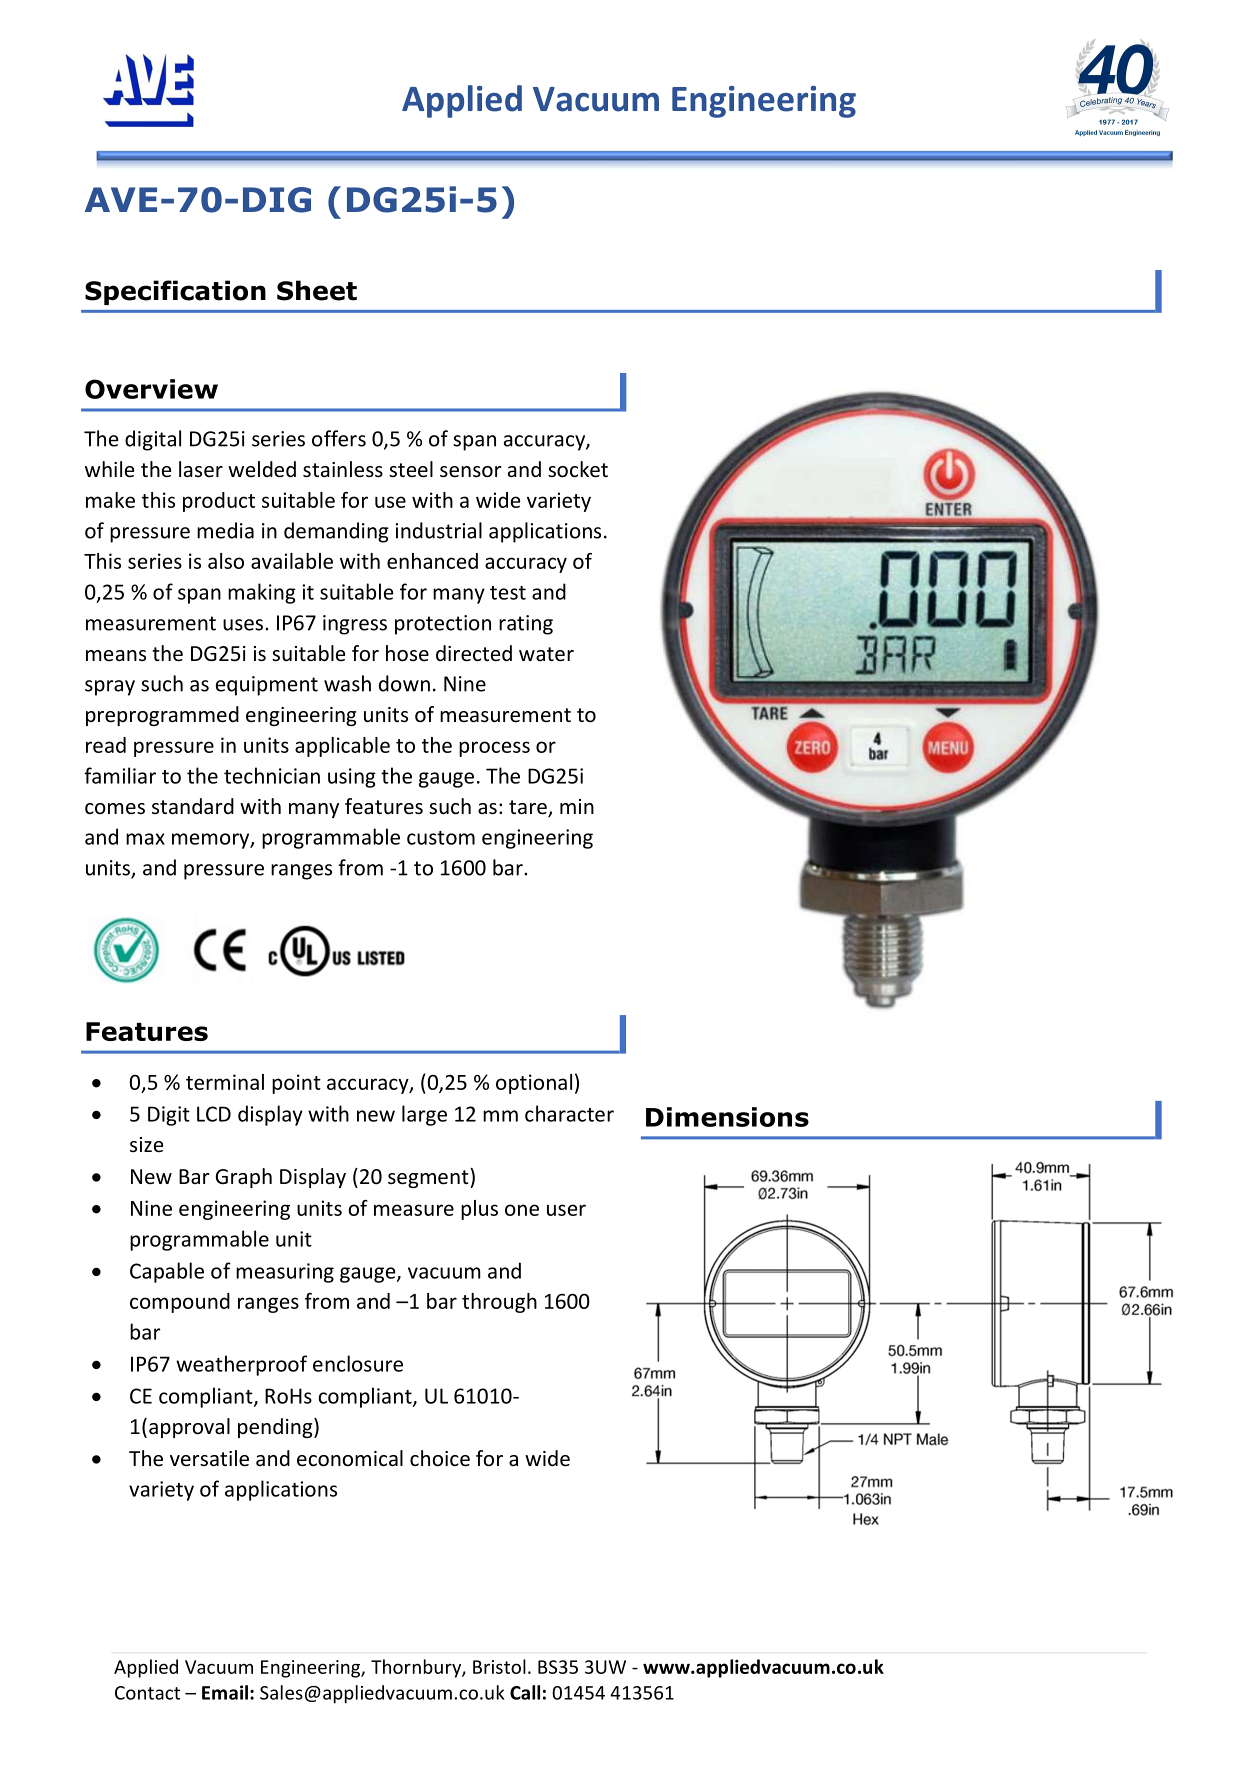 The image size is (1258, 1780). I want to click on Contact, so click(147, 1693).
